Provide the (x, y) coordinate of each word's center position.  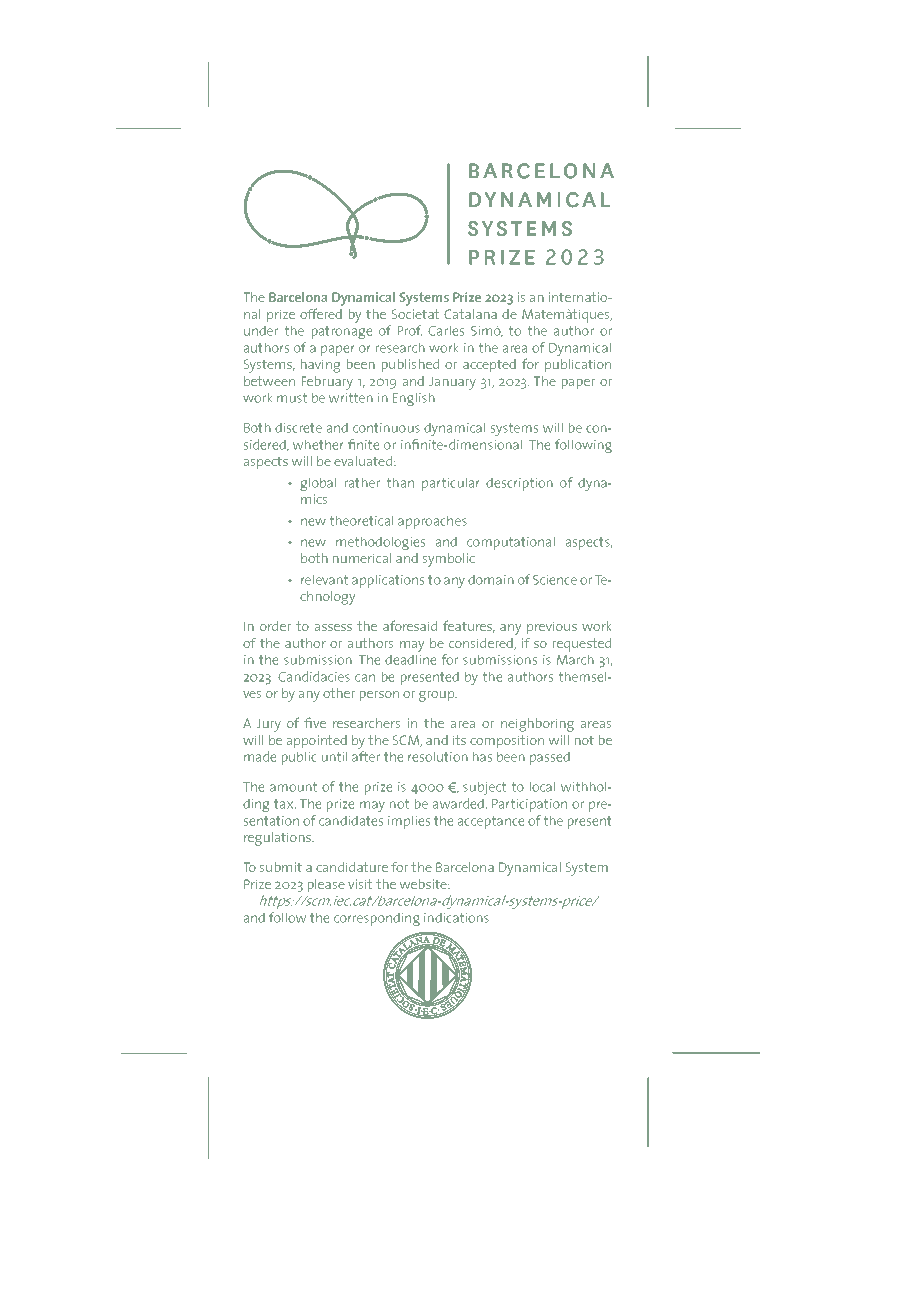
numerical (362, 558)
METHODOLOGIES (380, 543)
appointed (317, 741)
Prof (410, 330)
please (326, 885)
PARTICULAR (450, 484)
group (438, 696)
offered (321, 313)
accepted (489, 365)
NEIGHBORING (537, 725)
